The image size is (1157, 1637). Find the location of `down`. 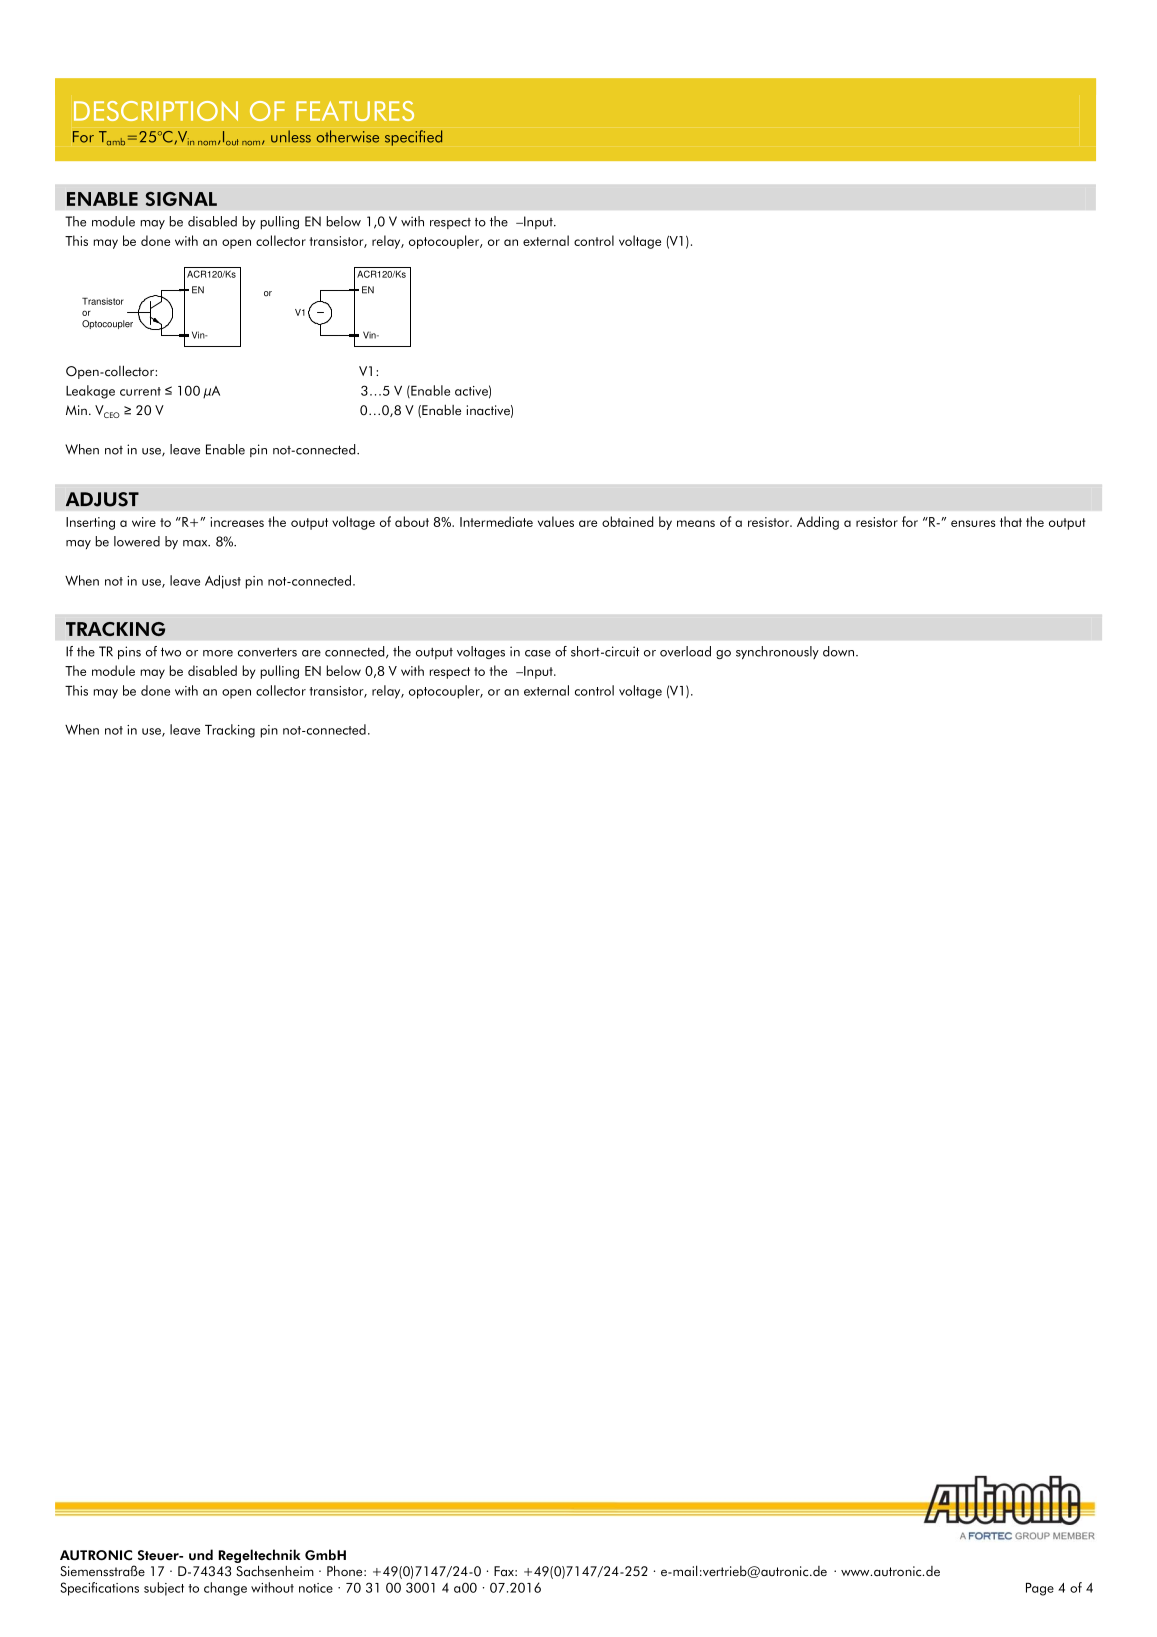

down is located at coordinates (838, 651).
